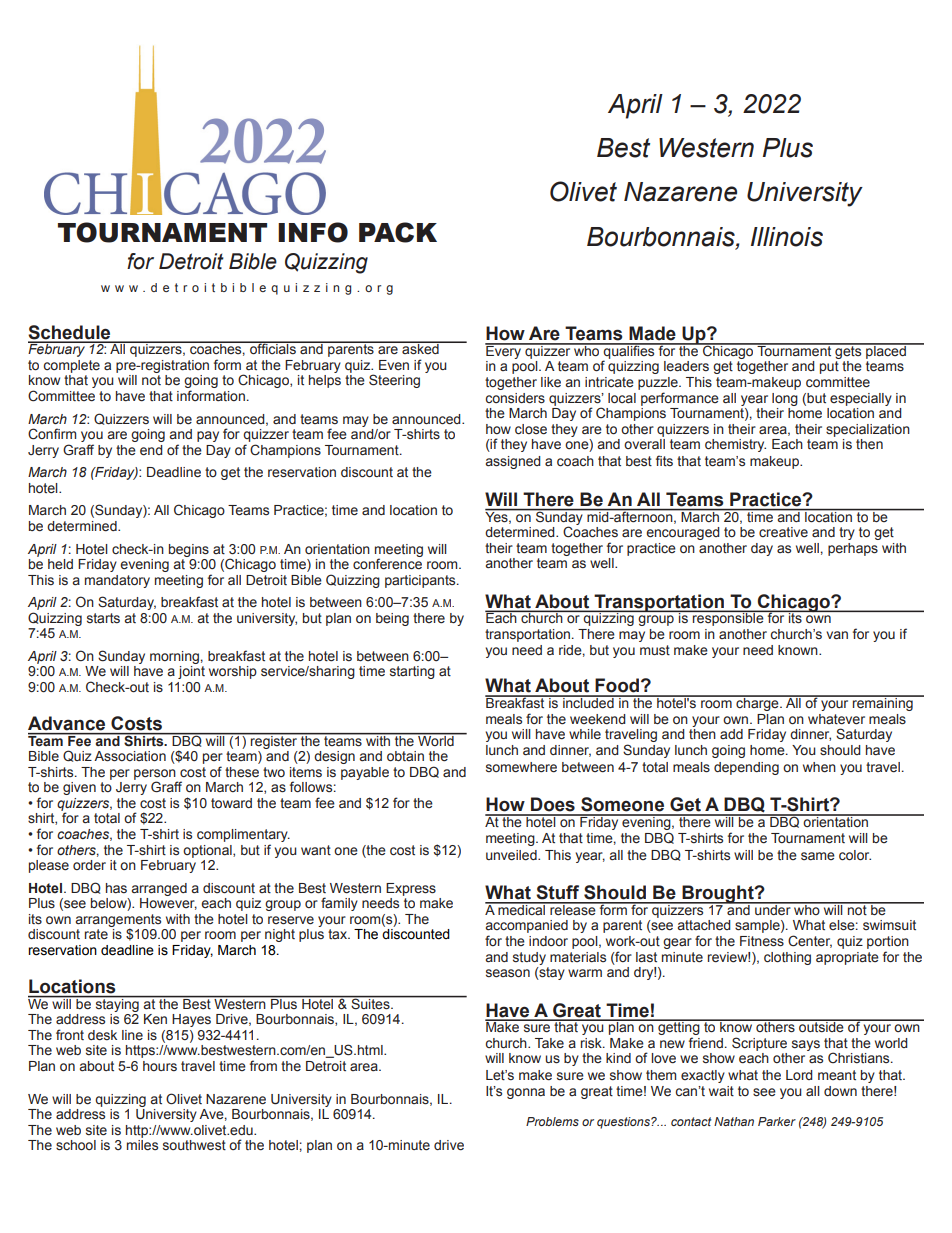 The height and width of the image is (1233, 952). Describe the element at coordinates (526, 1093) in the image. I see `gonna` at that location.
